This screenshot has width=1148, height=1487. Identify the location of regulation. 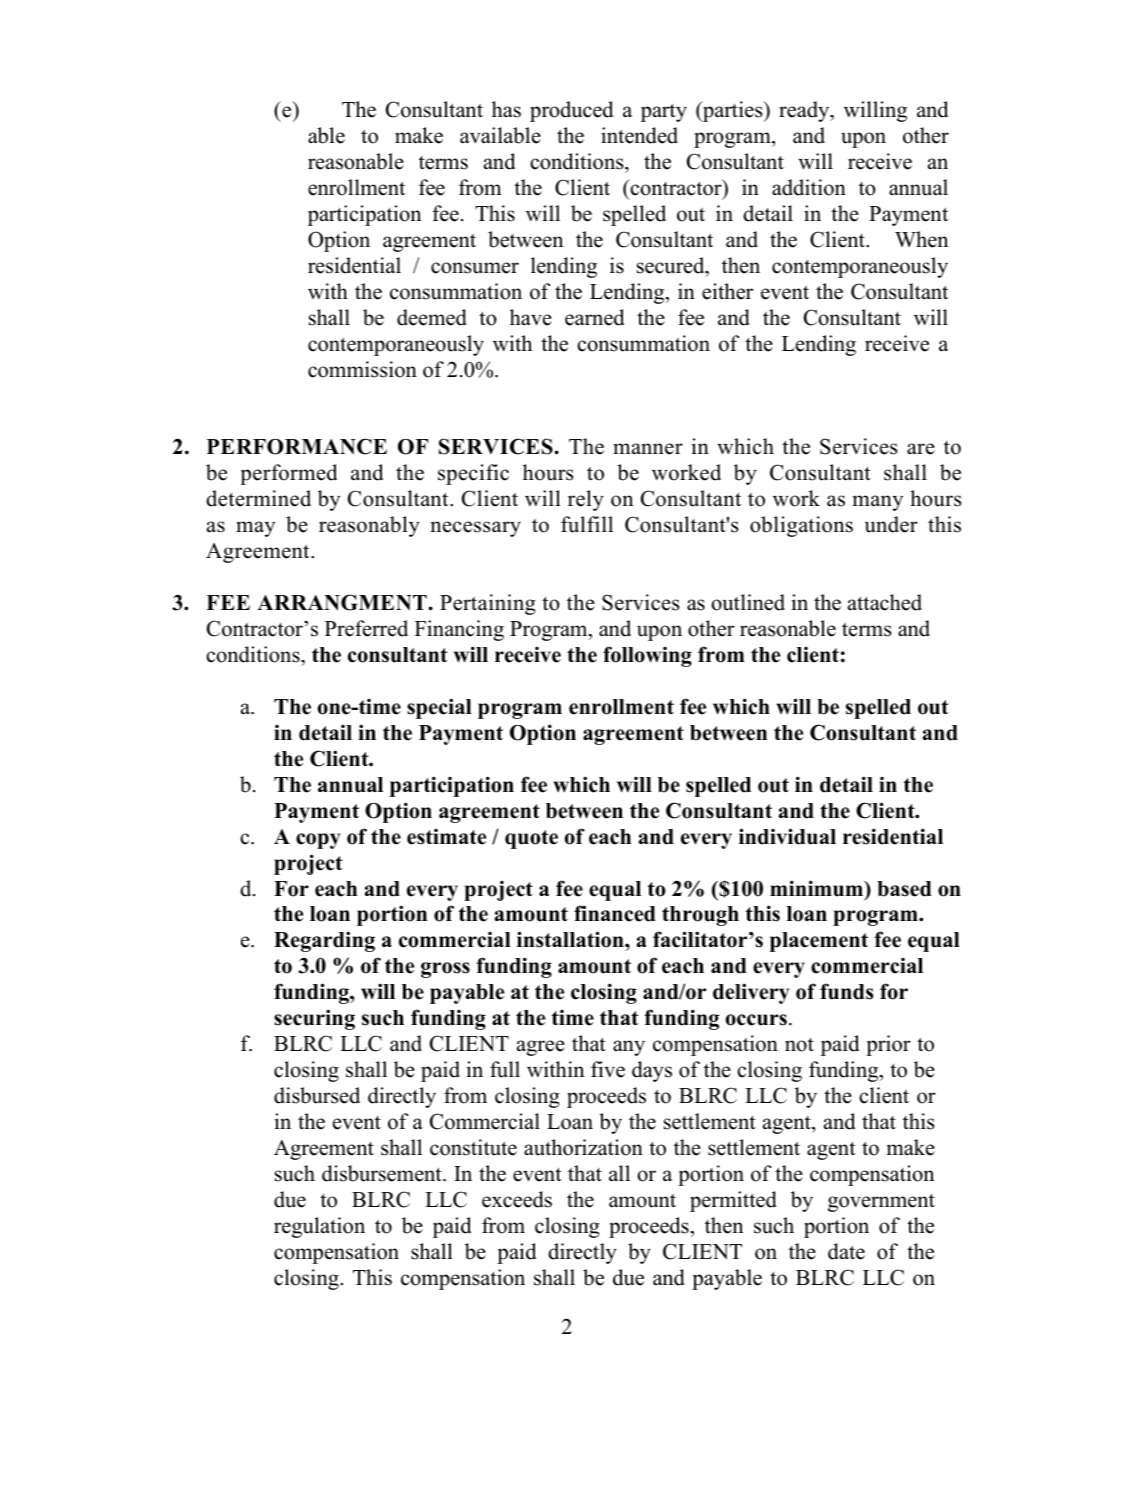
(319, 1227).
